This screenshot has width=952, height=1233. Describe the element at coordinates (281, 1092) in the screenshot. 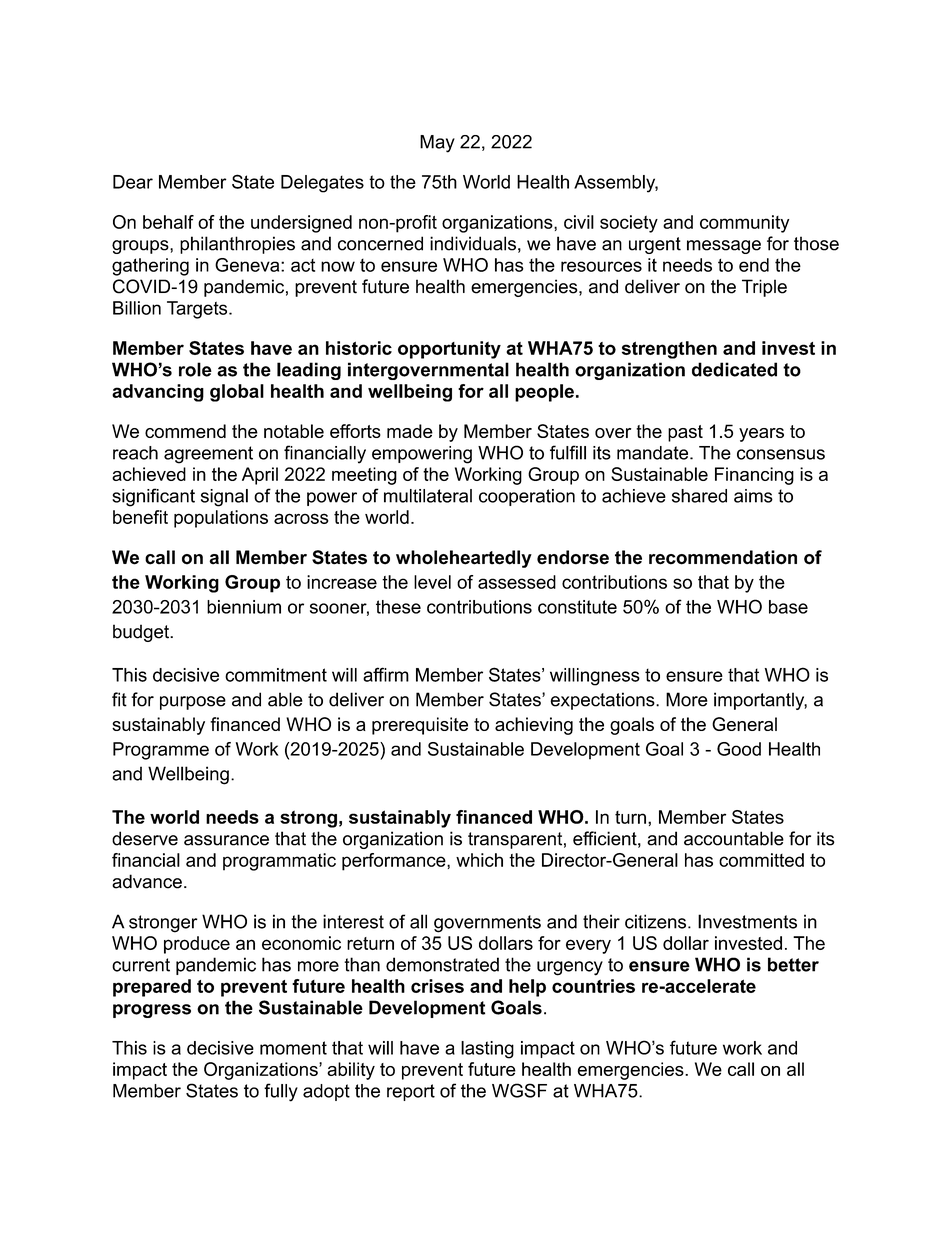

I see `fully` at that location.
